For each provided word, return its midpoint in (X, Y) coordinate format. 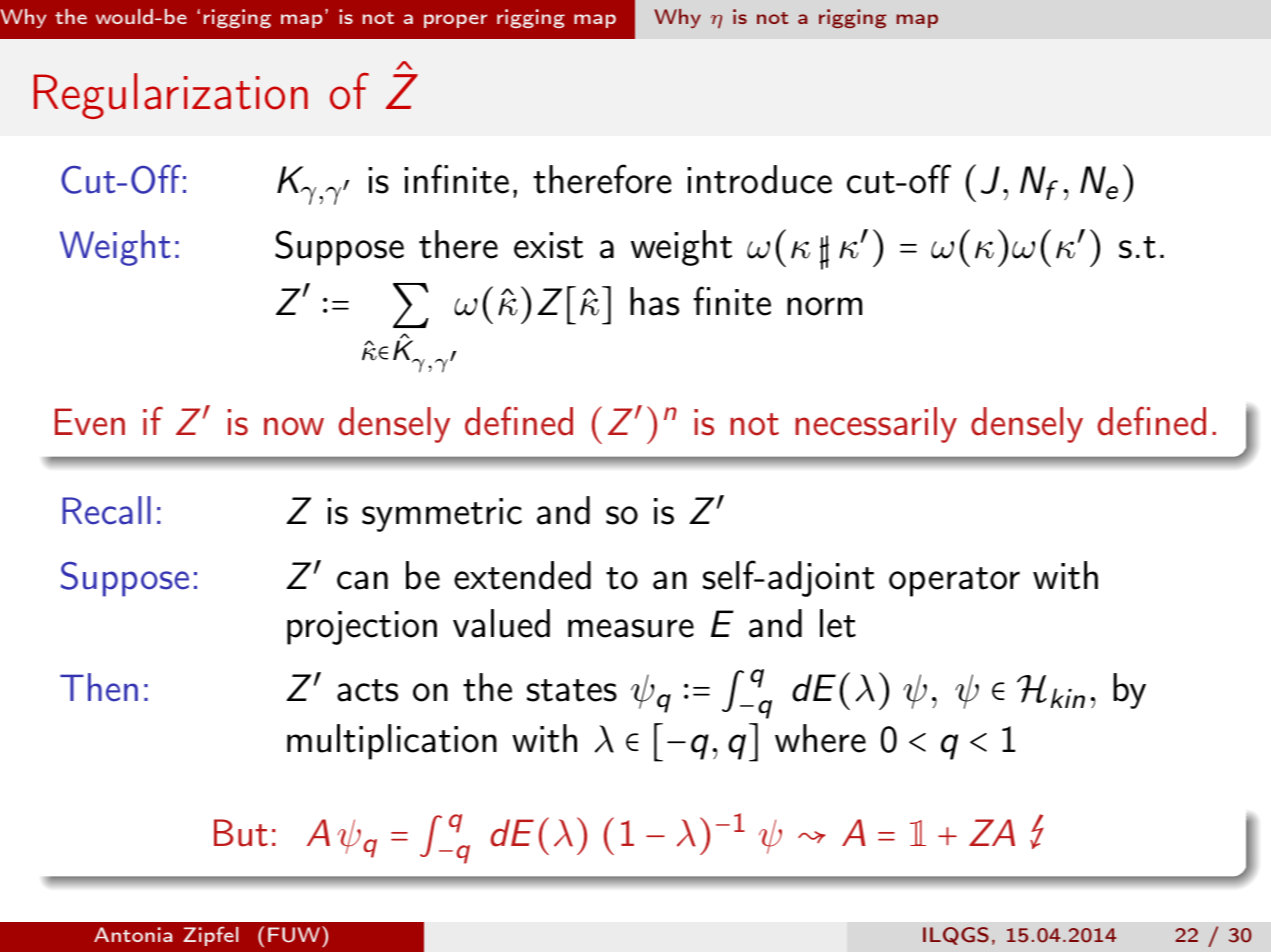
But (241, 833)
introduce (759, 179)
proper (456, 21)
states (572, 690)
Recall (107, 510)
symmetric (442, 515)
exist (548, 245)
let (838, 623)
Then (99, 687)
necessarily (876, 425)
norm (824, 306)
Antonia (133, 934)
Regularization (171, 96)
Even (90, 422)
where (820, 738)
